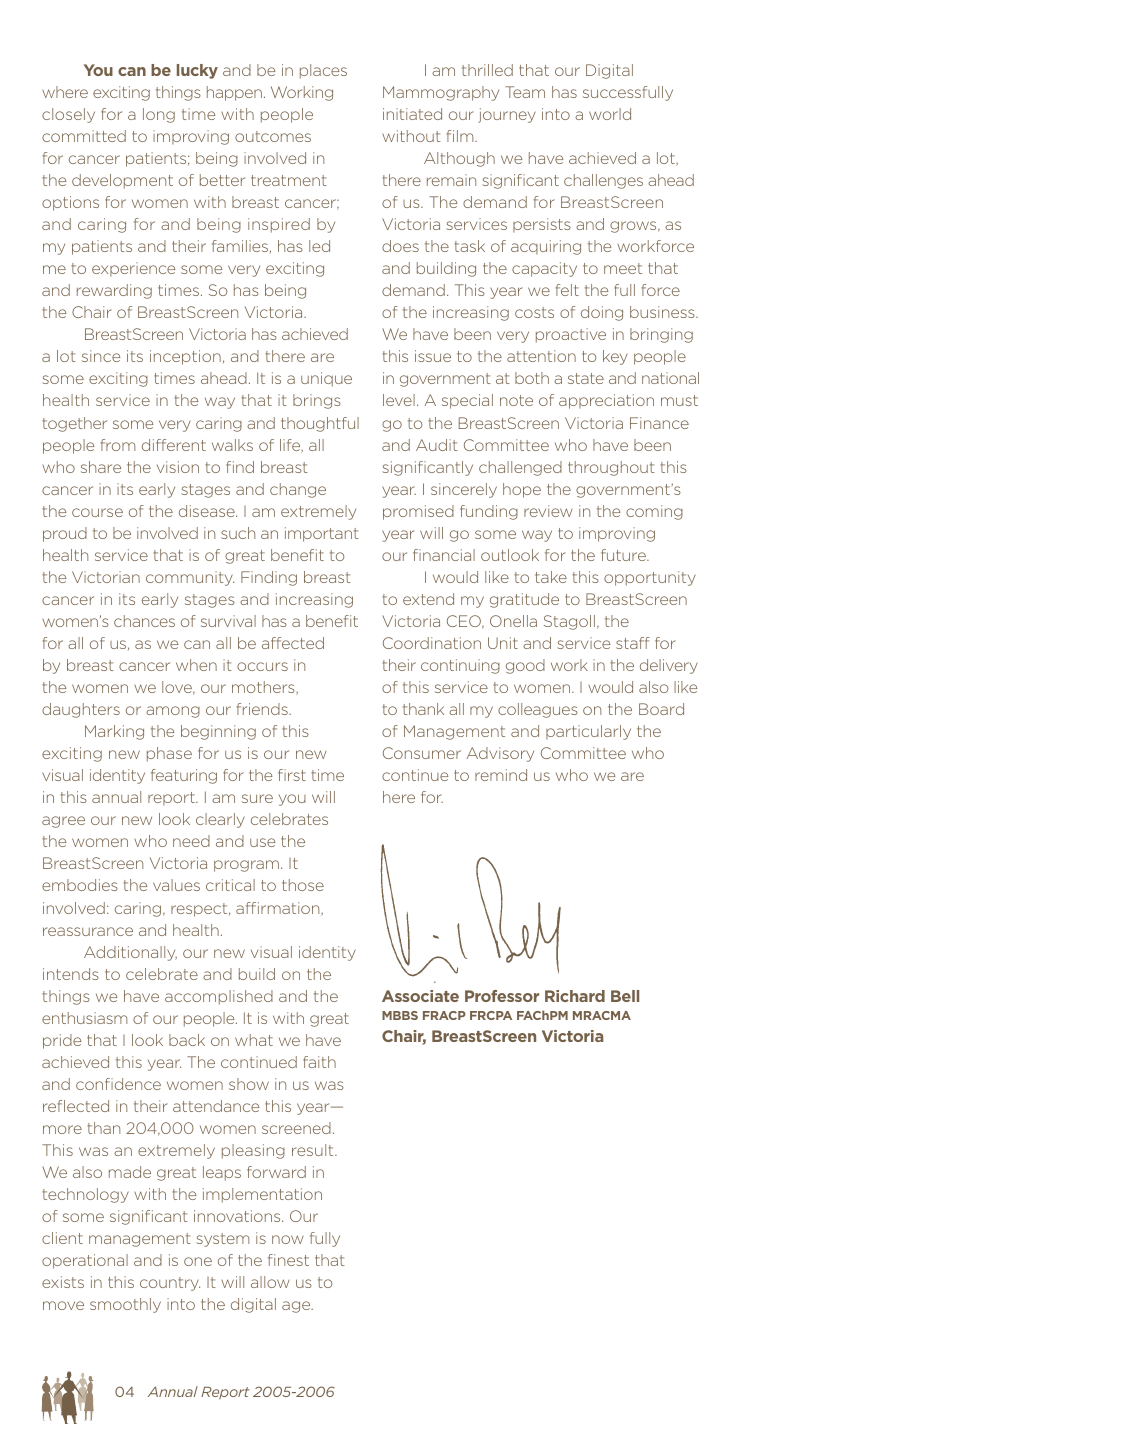 This page has width=1124, height=1455. I want to click on particularly, so click(588, 732).
